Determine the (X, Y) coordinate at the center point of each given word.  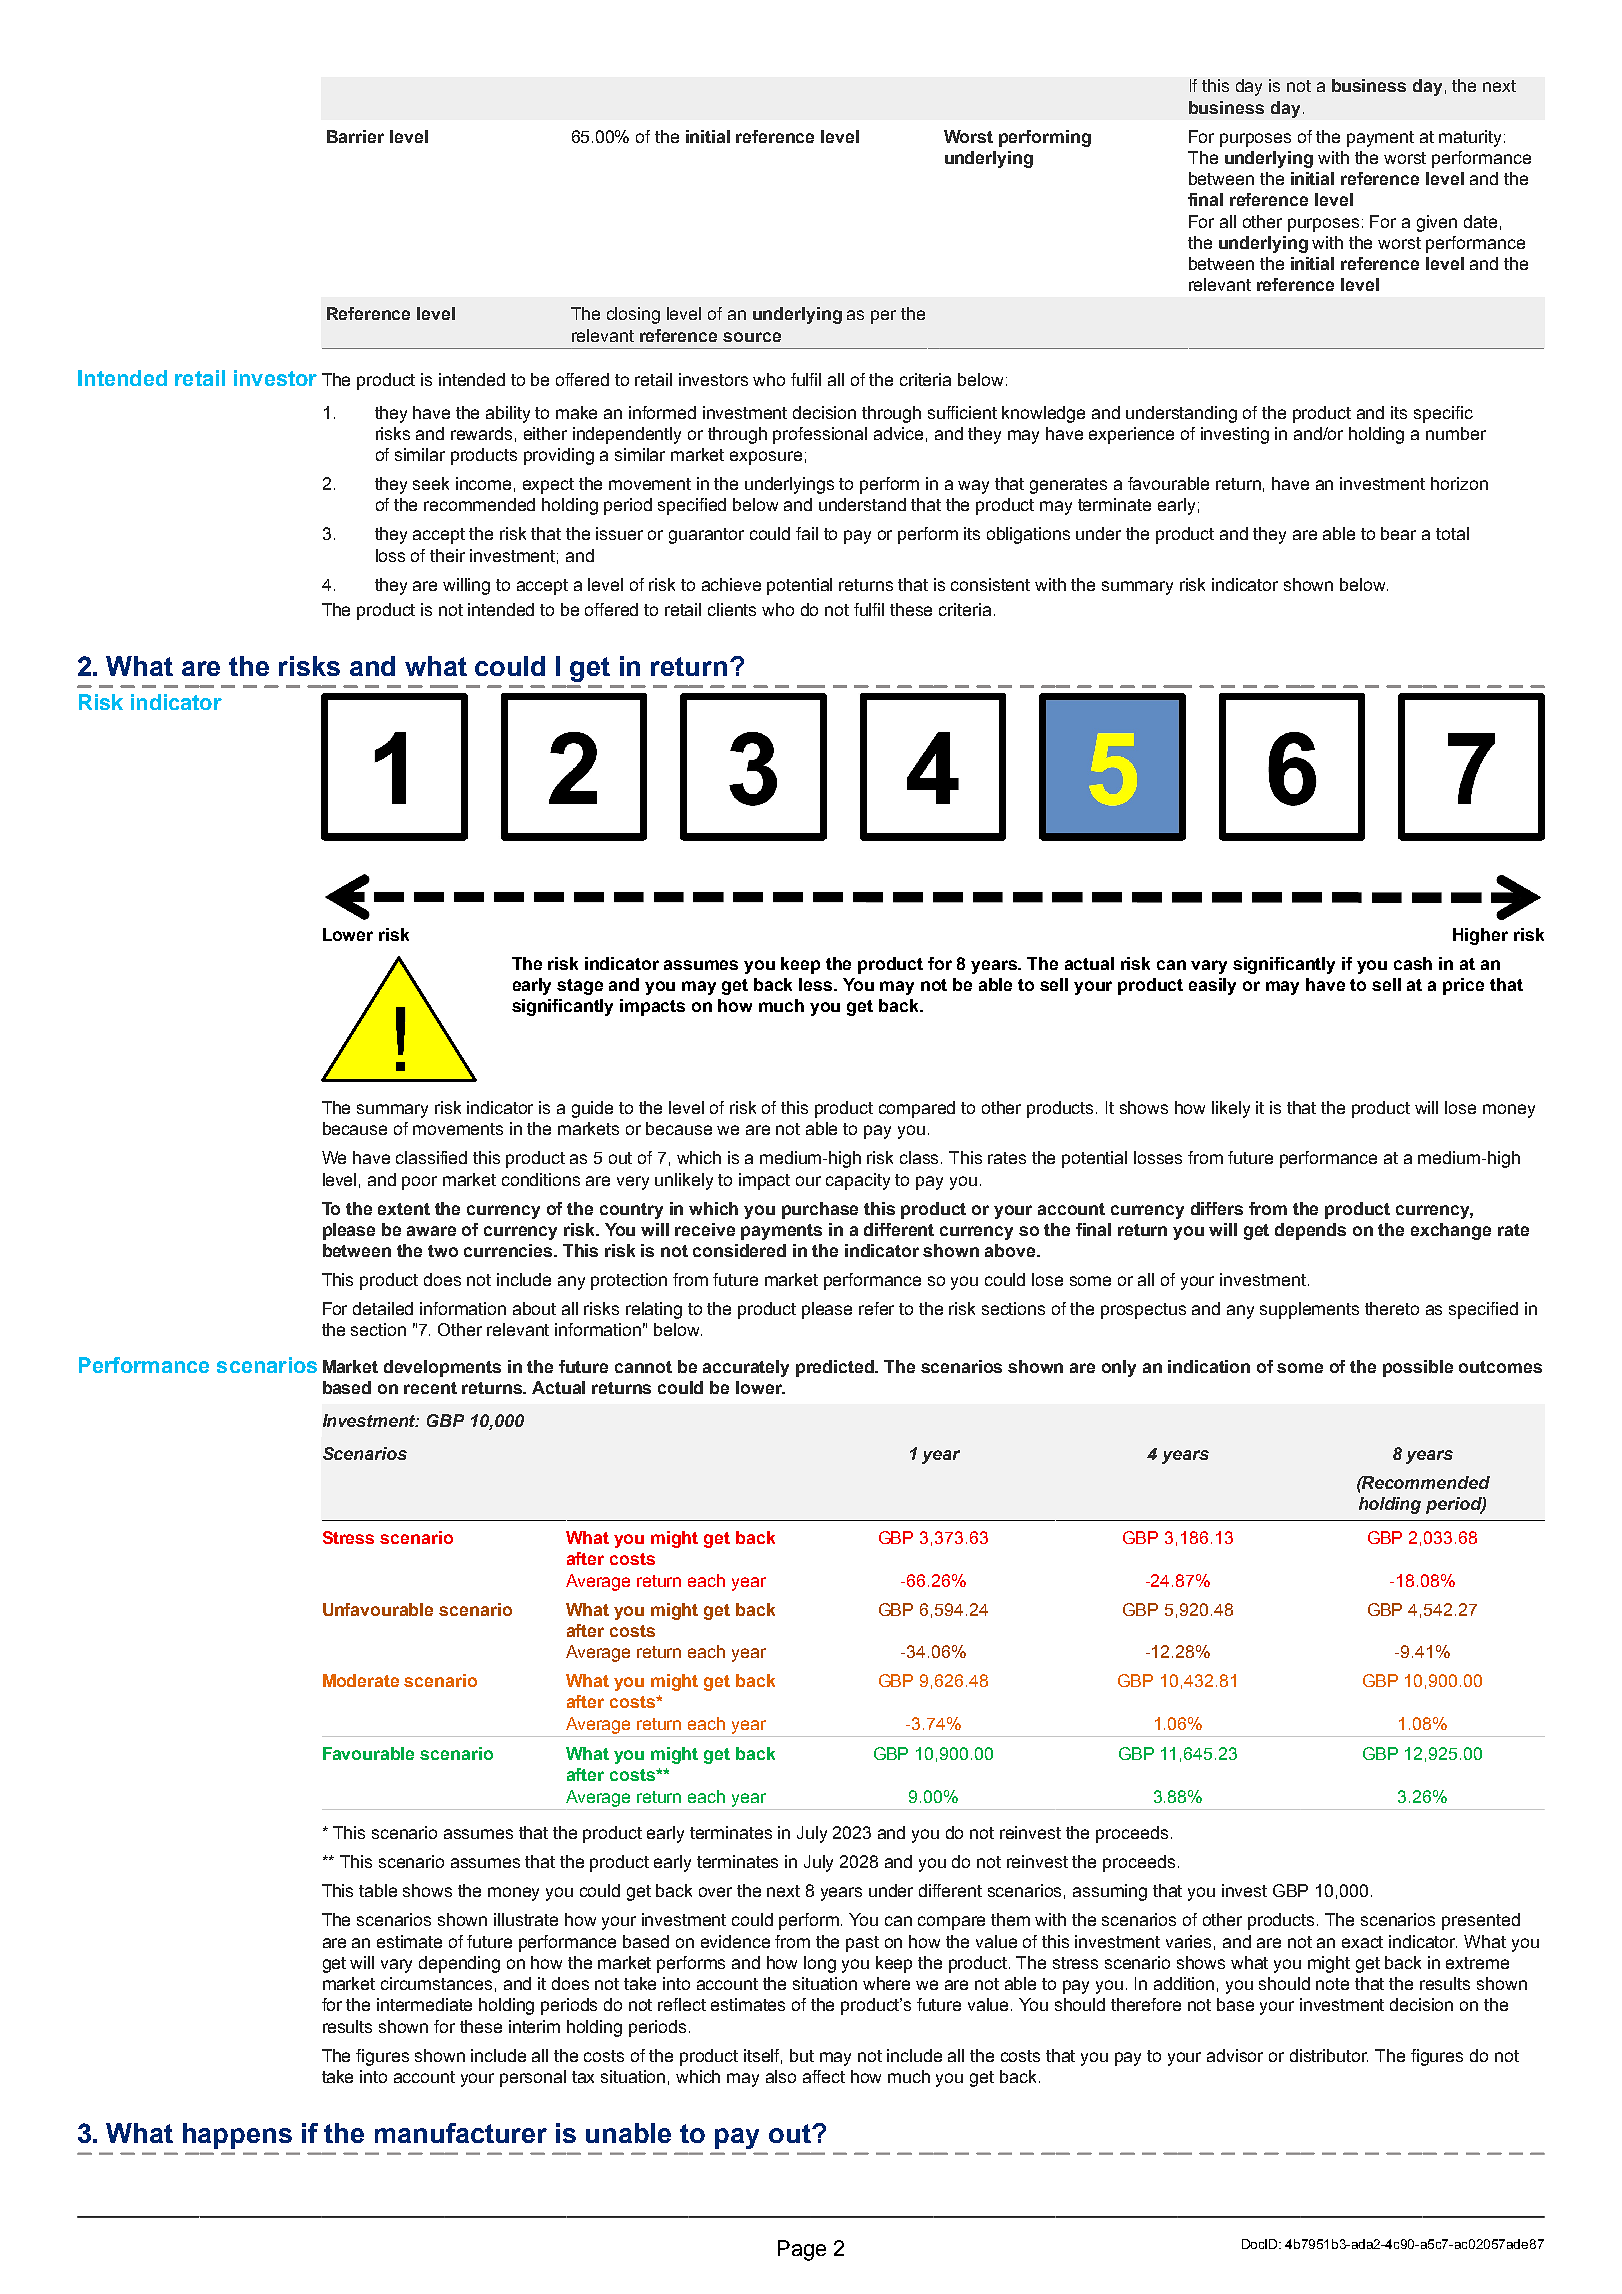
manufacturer (461, 2133)
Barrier (355, 136)
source (752, 337)
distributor (1329, 2055)
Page (802, 2250)
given (1437, 223)
